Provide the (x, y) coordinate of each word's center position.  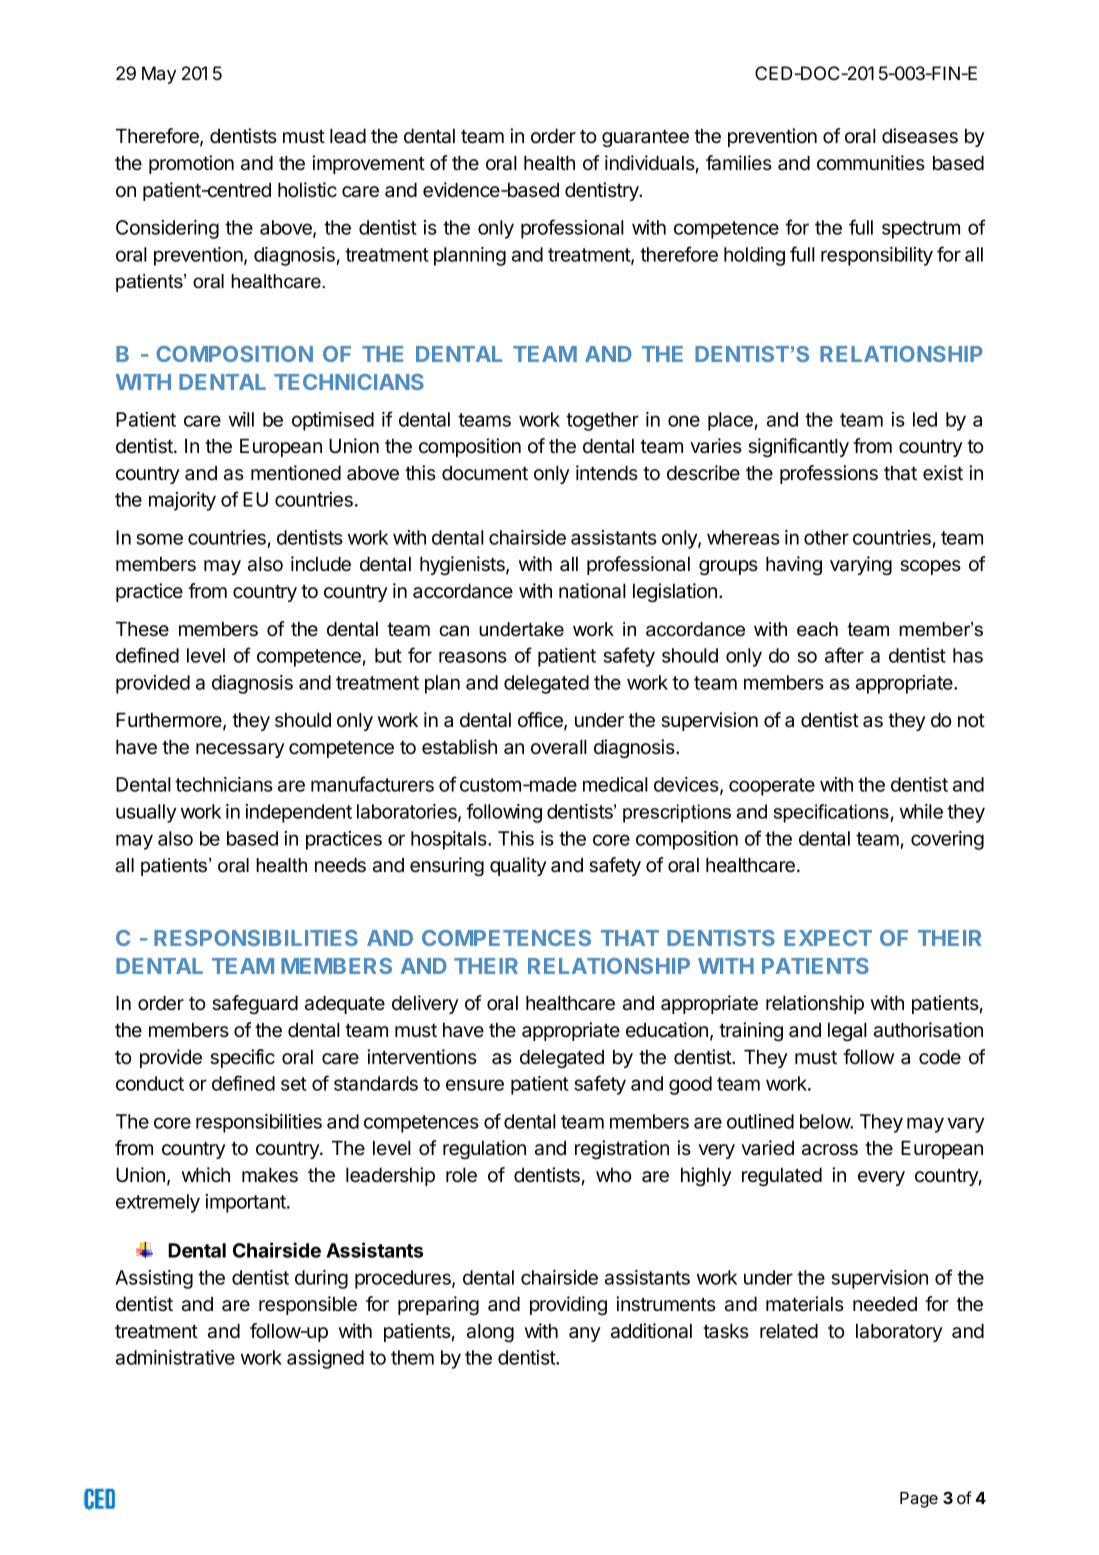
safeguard (255, 1004)
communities (871, 163)
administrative (175, 1357)
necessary (240, 750)
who (613, 1175)
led (925, 419)
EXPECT (828, 938)
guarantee (645, 138)
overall (559, 747)
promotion (191, 164)
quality (518, 866)
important (247, 1203)
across (830, 1150)
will (241, 419)
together (602, 421)
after (844, 655)
